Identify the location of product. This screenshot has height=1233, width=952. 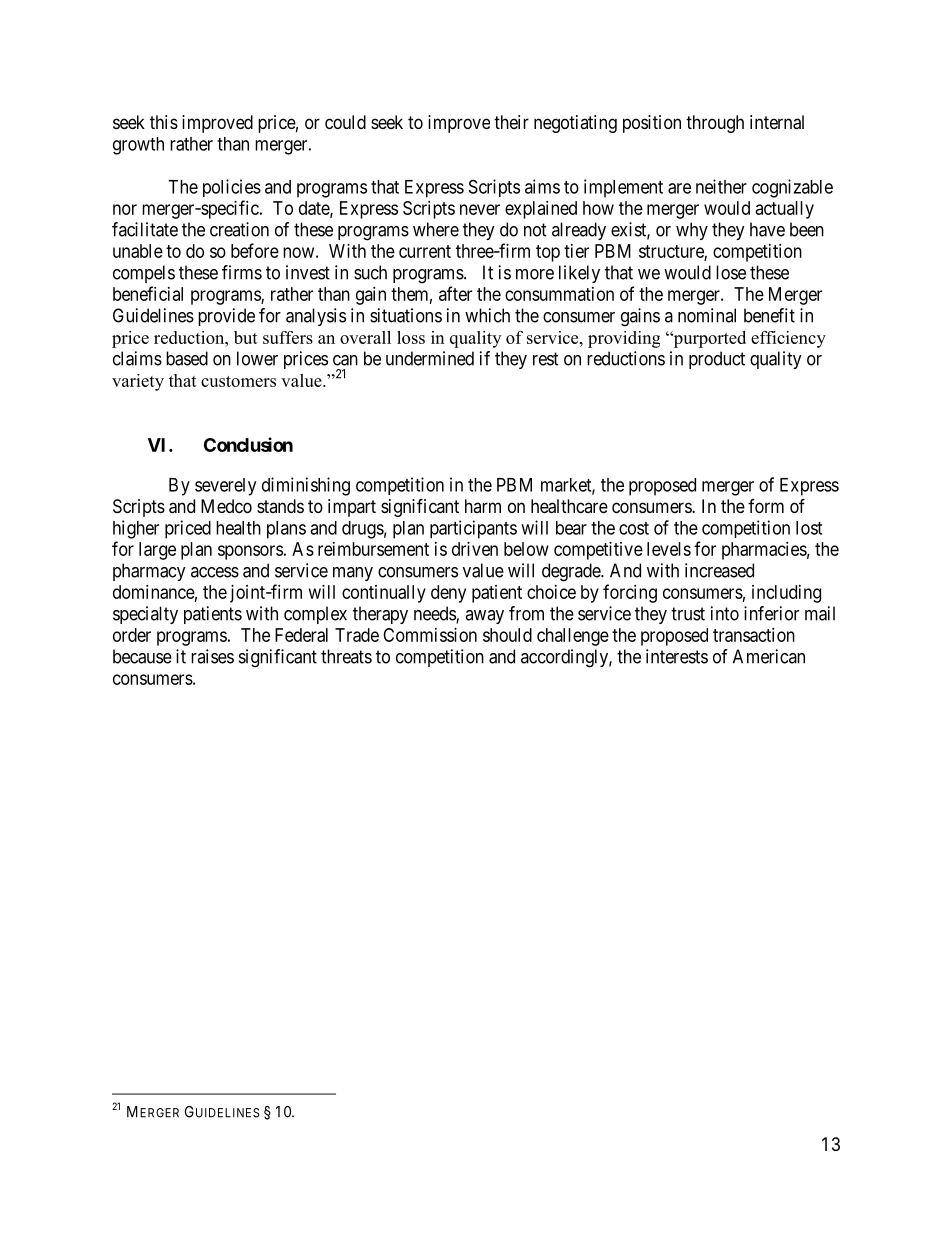
(717, 360).
